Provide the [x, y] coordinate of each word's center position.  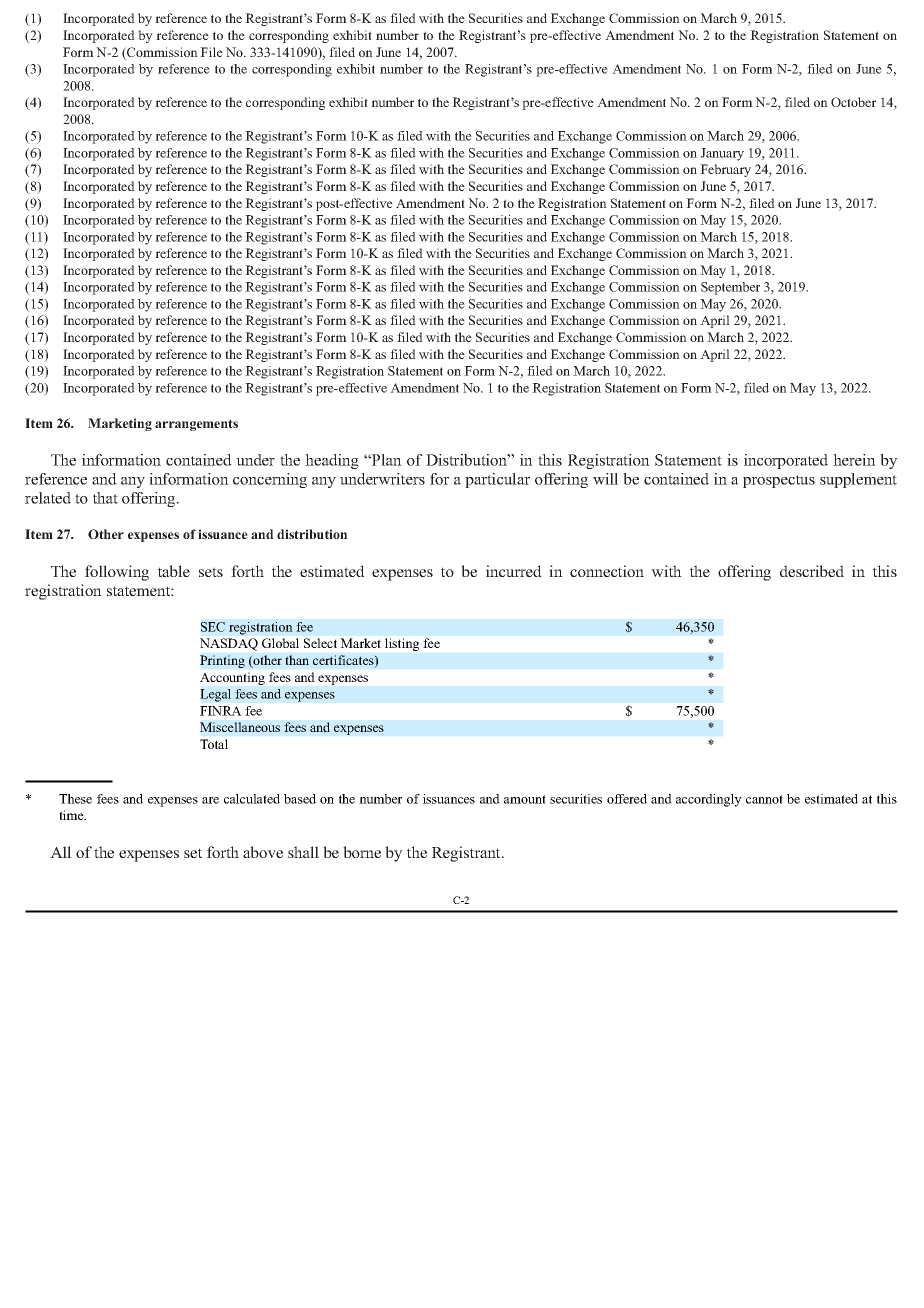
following [117, 573]
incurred [514, 571]
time [72, 815]
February [725, 170]
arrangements [196, 425]
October [853, 102]
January [722, 154]
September [730, 288]
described [812, 571]
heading [332, 461]
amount [525, 799]
